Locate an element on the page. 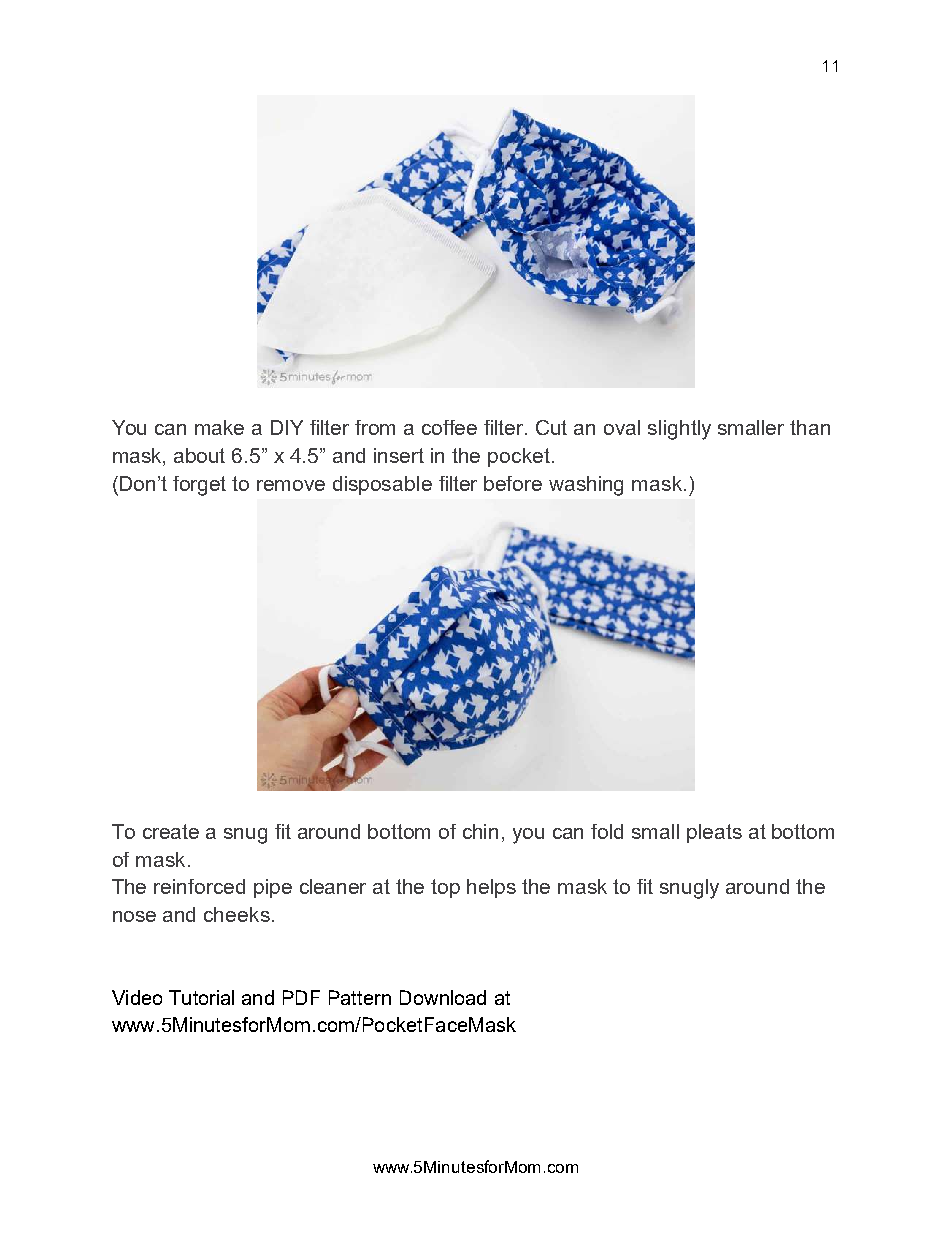  pleats is located at coordinates (714, 833).
